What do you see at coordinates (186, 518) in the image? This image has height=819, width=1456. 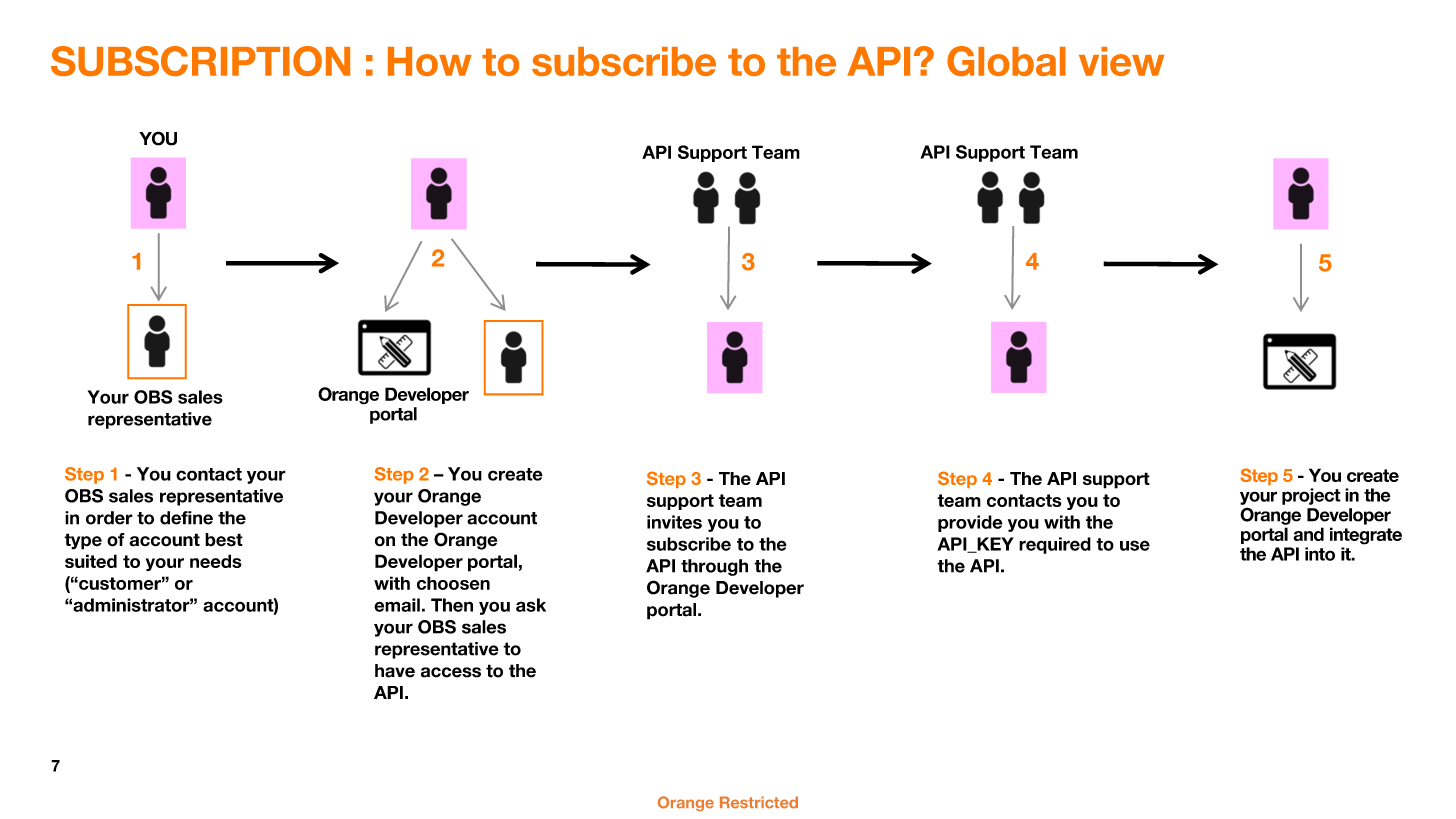 I see `define` at bounding box center [186, 518].
